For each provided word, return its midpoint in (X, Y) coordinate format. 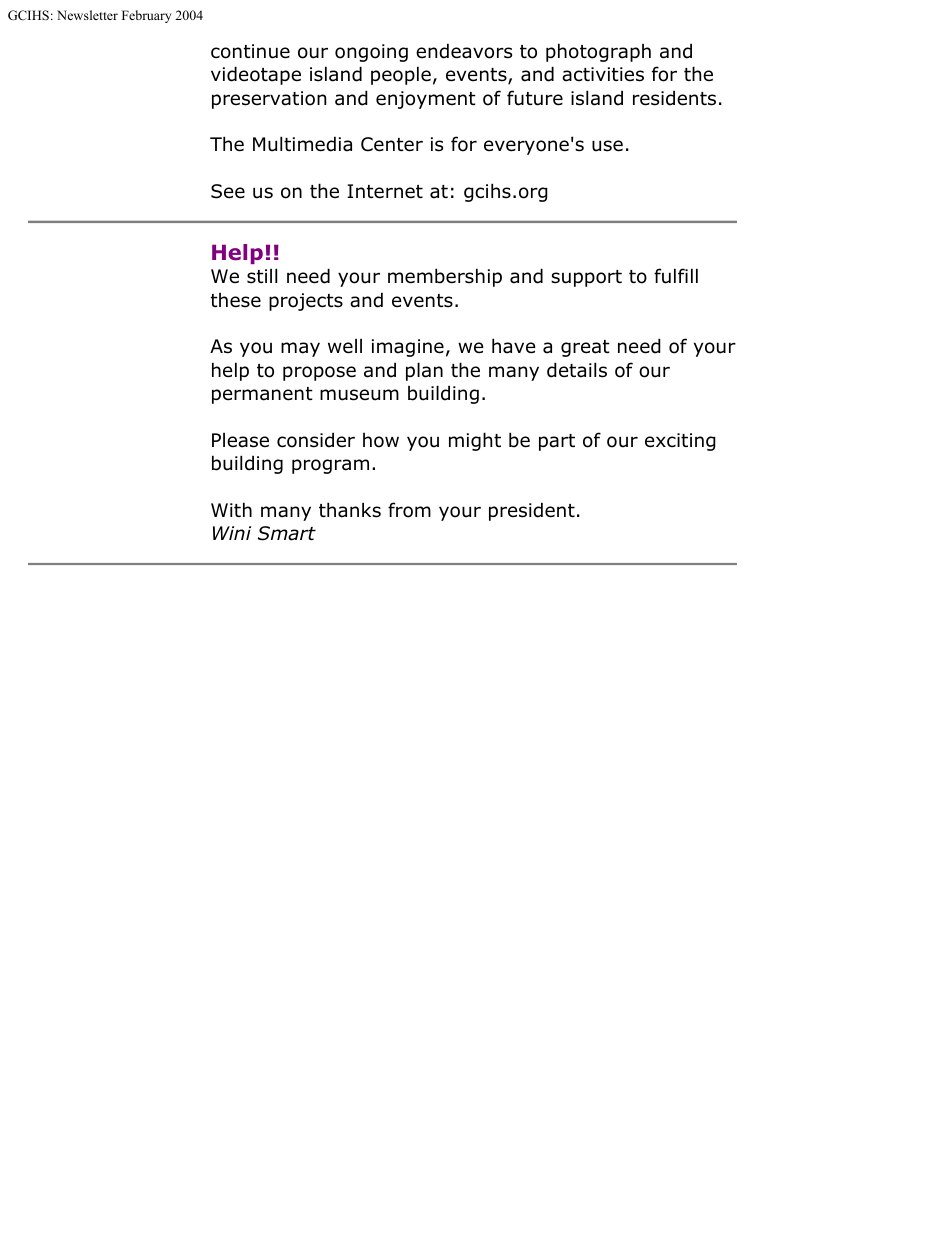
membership (445, 277)
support (586, 278)
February (146, 16)
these (236, 300)
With (231, 509)
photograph (598, 52)
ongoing (371, 53)
